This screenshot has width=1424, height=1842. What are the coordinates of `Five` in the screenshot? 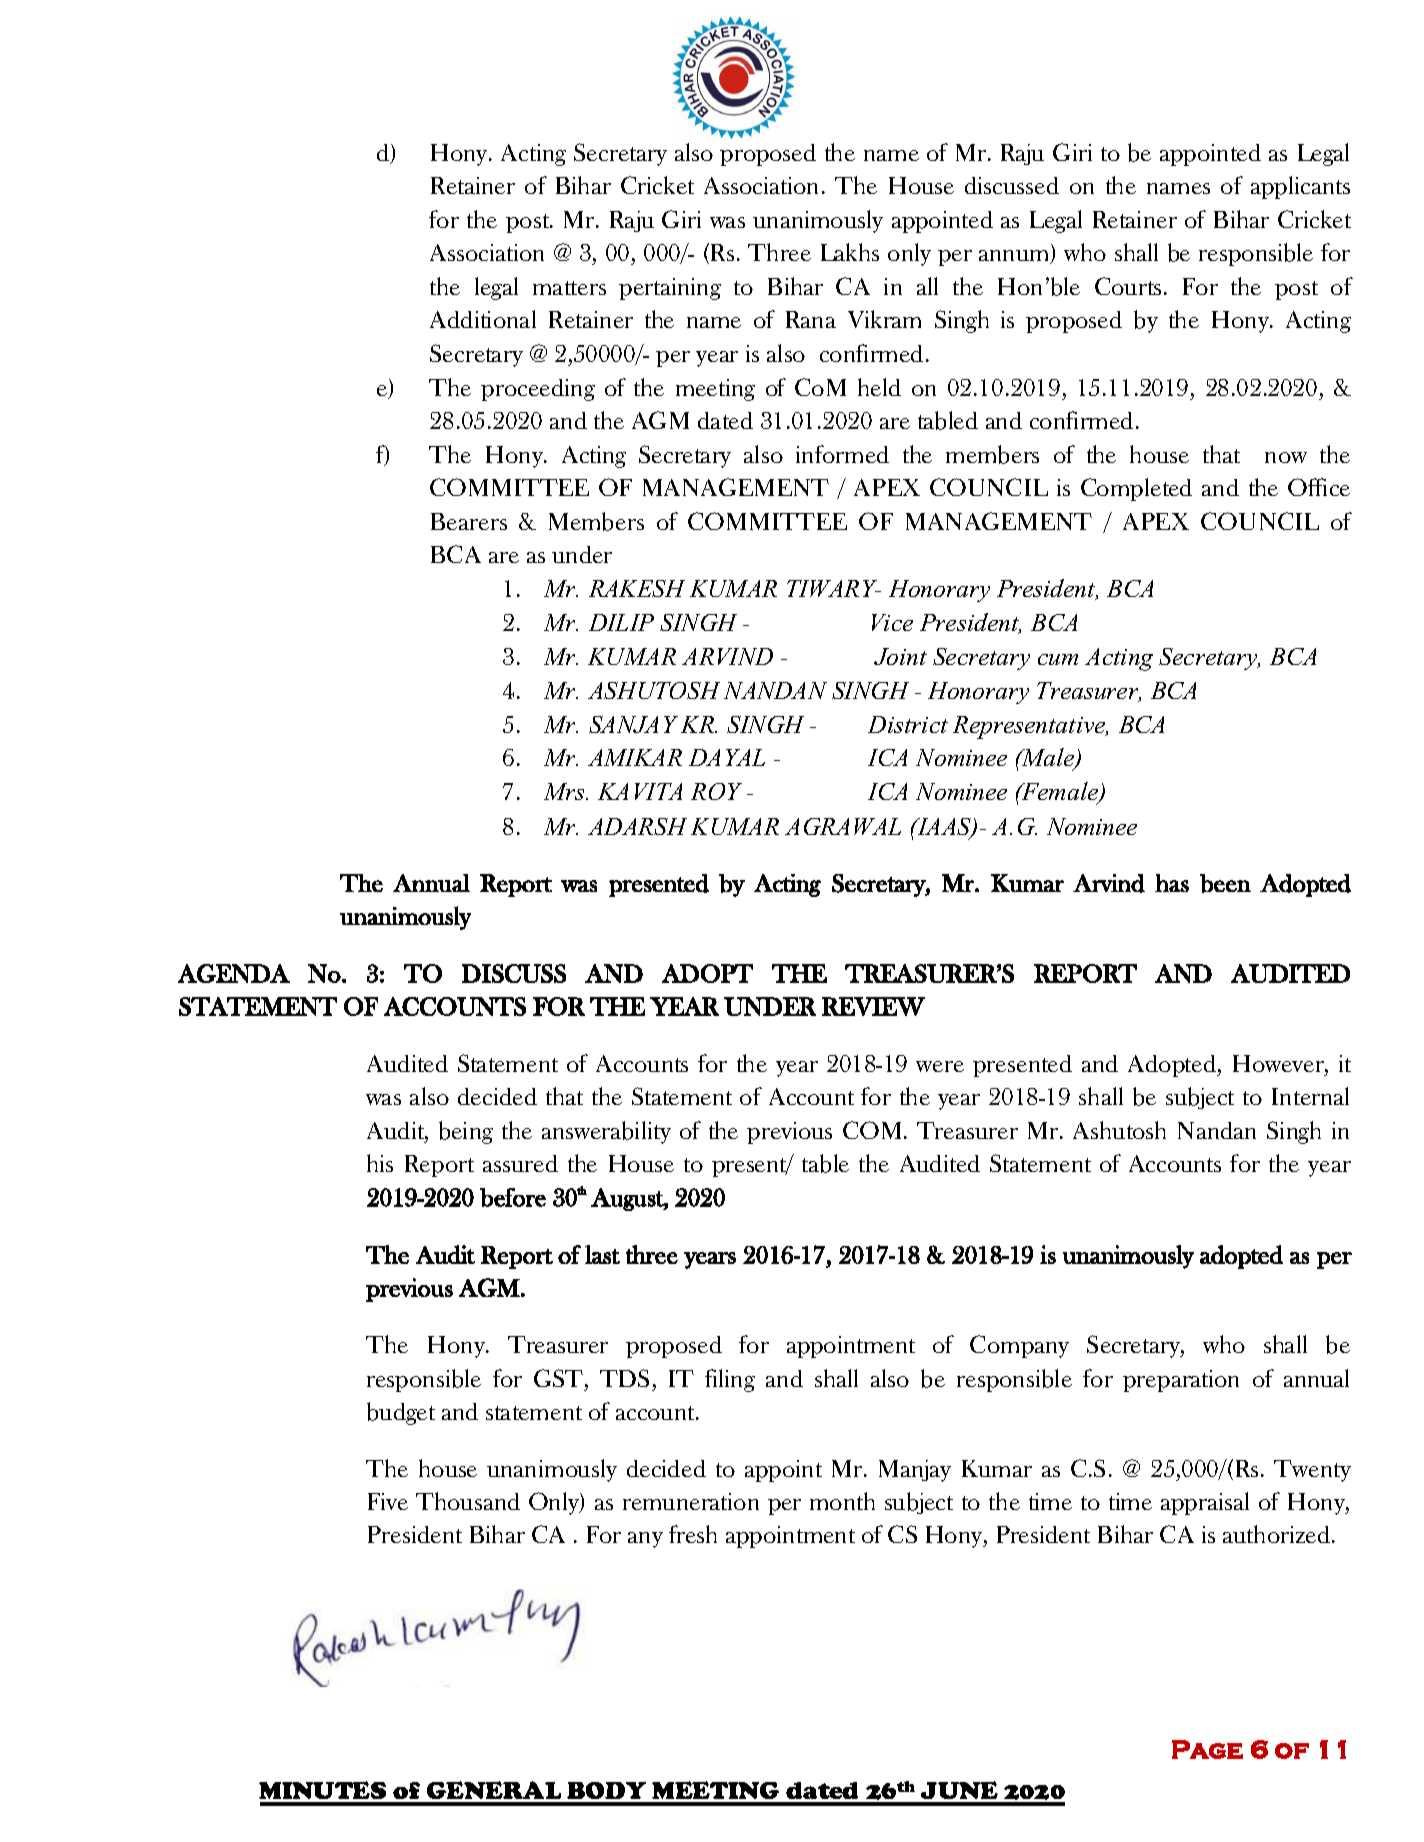 It's located at (388, 1501).
